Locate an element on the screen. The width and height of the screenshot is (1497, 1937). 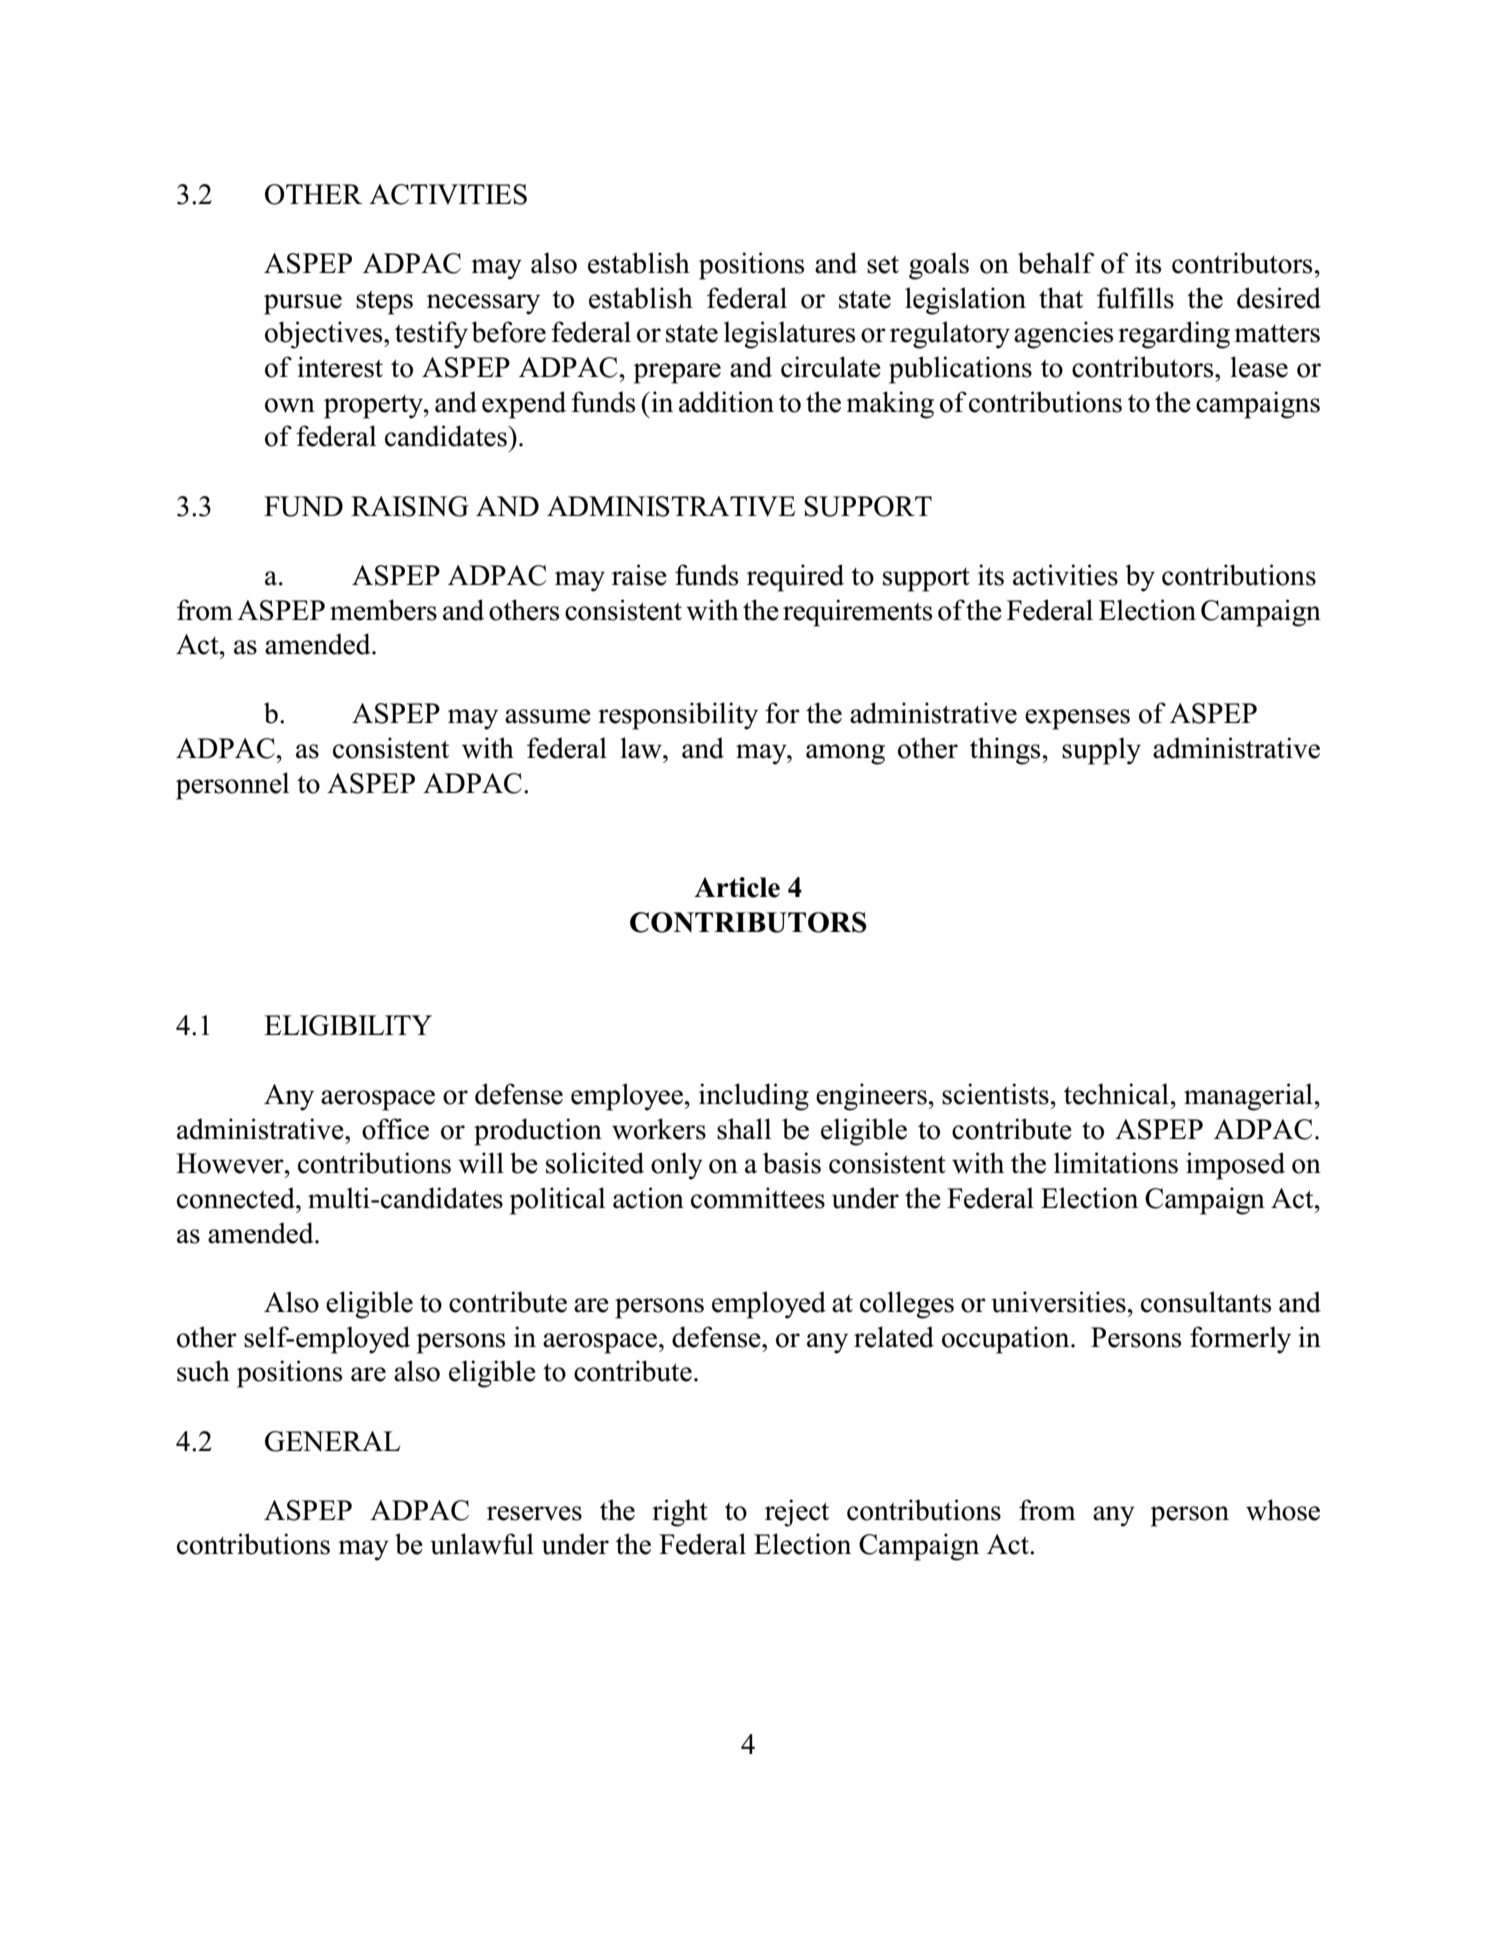
connected is located at coordinates (237, 1198).
